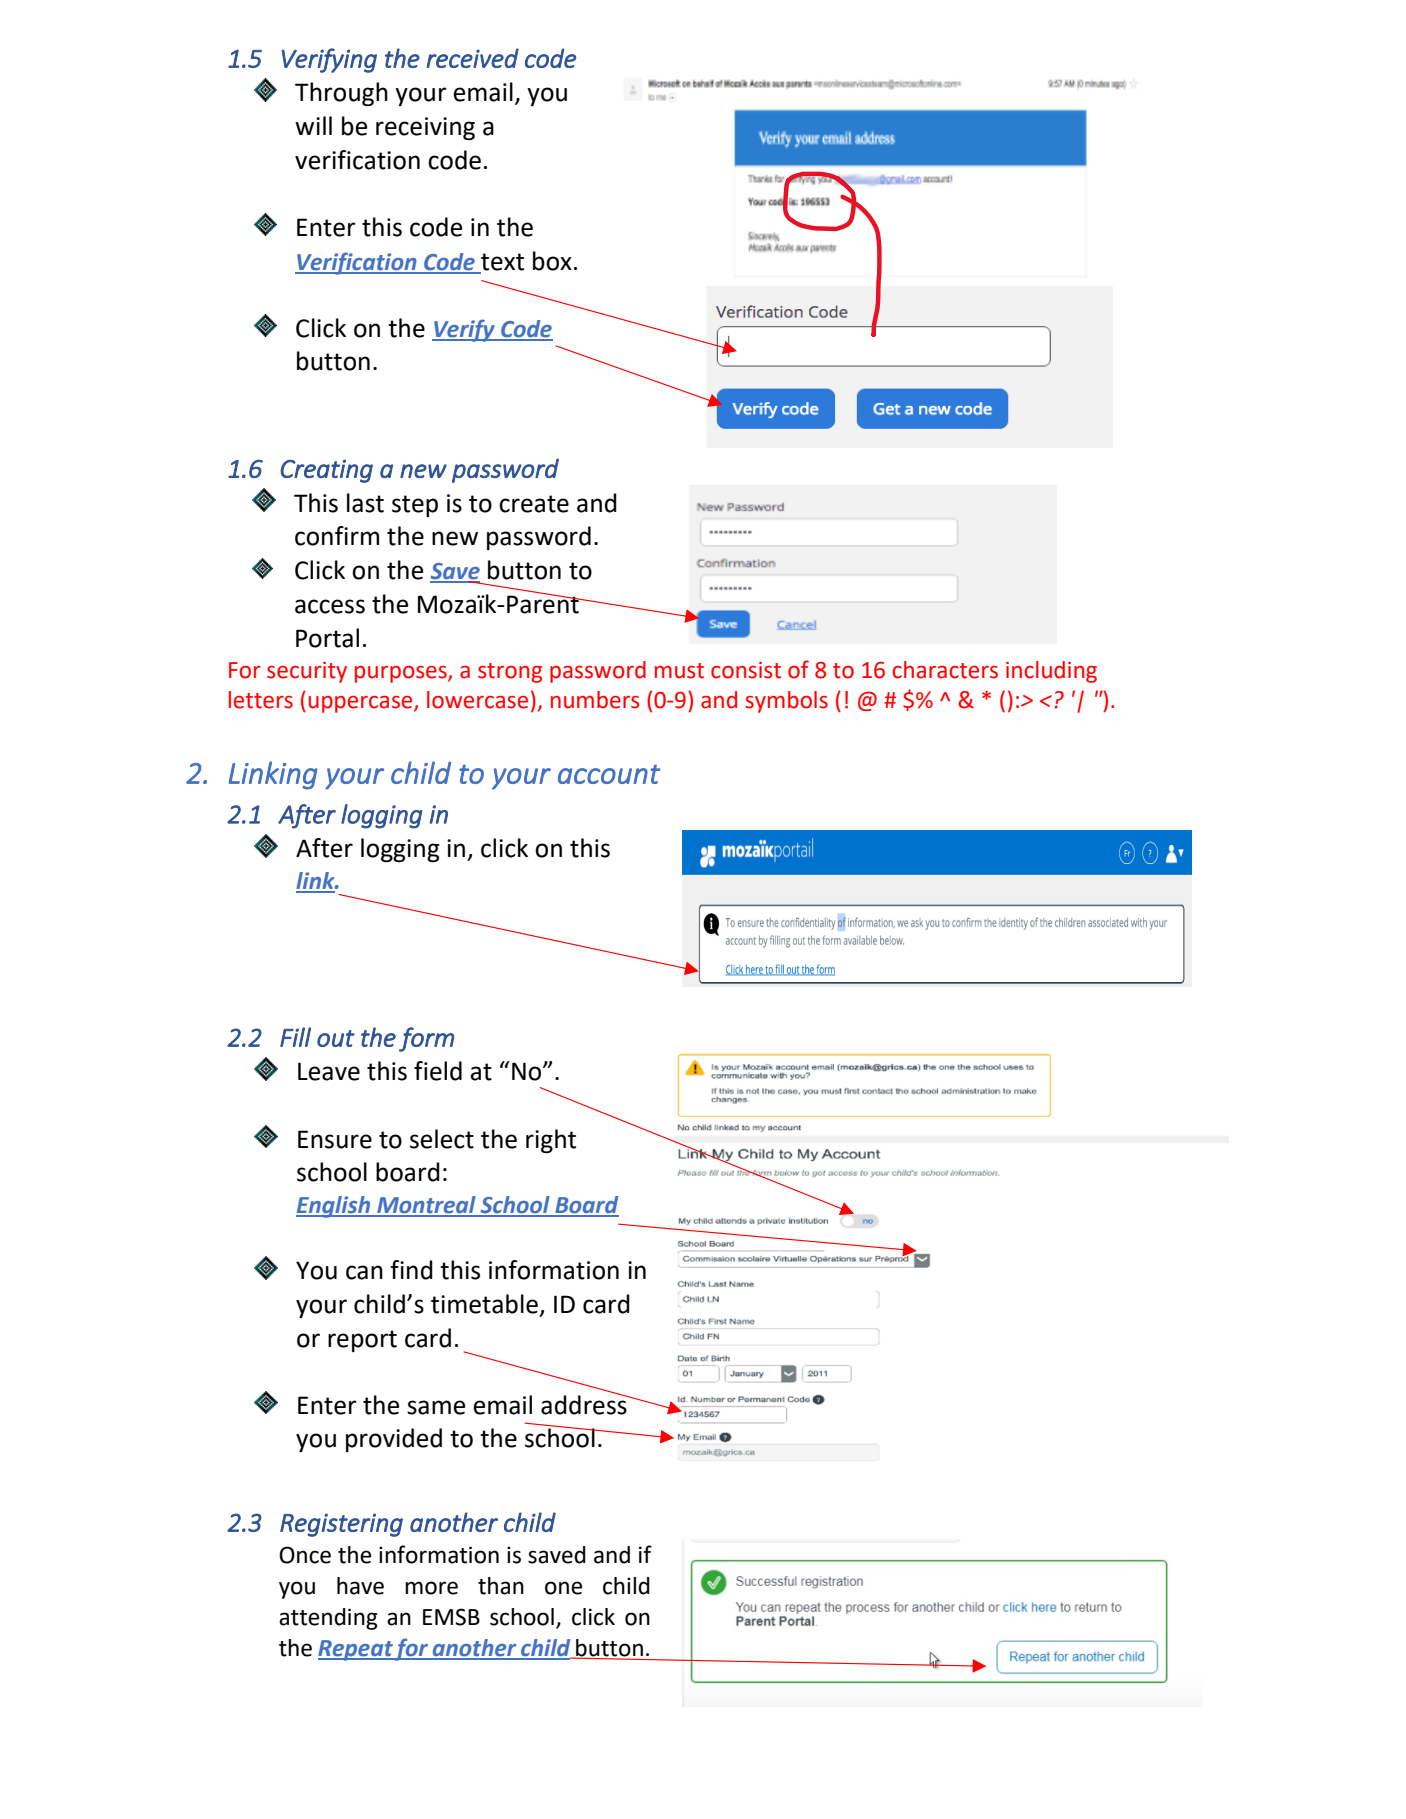 This image has height=1819, width=1406. What do you see at coordinates (945, 670) in the image?
I see `characters` at bounding box center [945, 670].
